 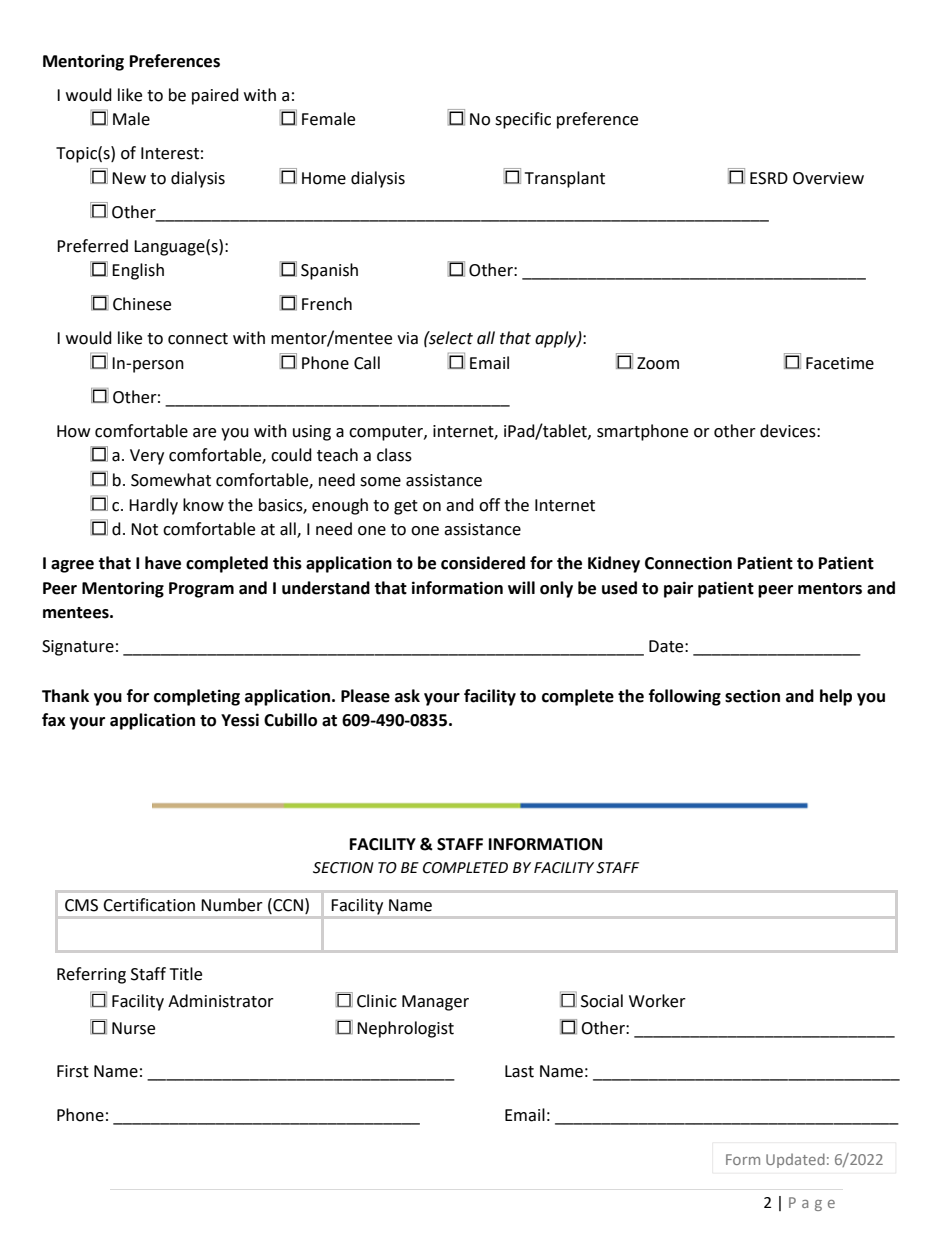 I want to click on Manager, so click(x=435, y=1003).
